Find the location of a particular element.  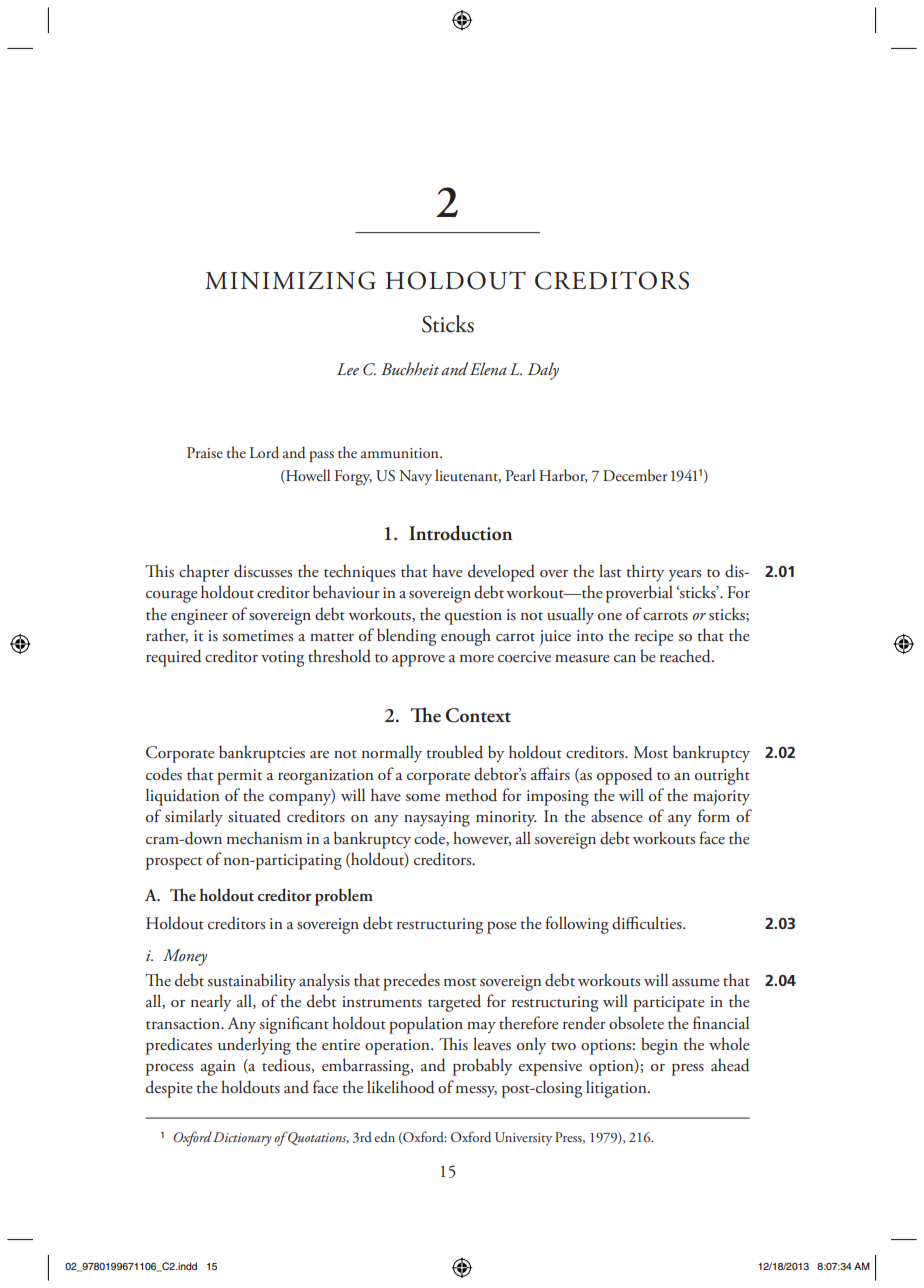

Introduction is located at coordinates (461, 533).
